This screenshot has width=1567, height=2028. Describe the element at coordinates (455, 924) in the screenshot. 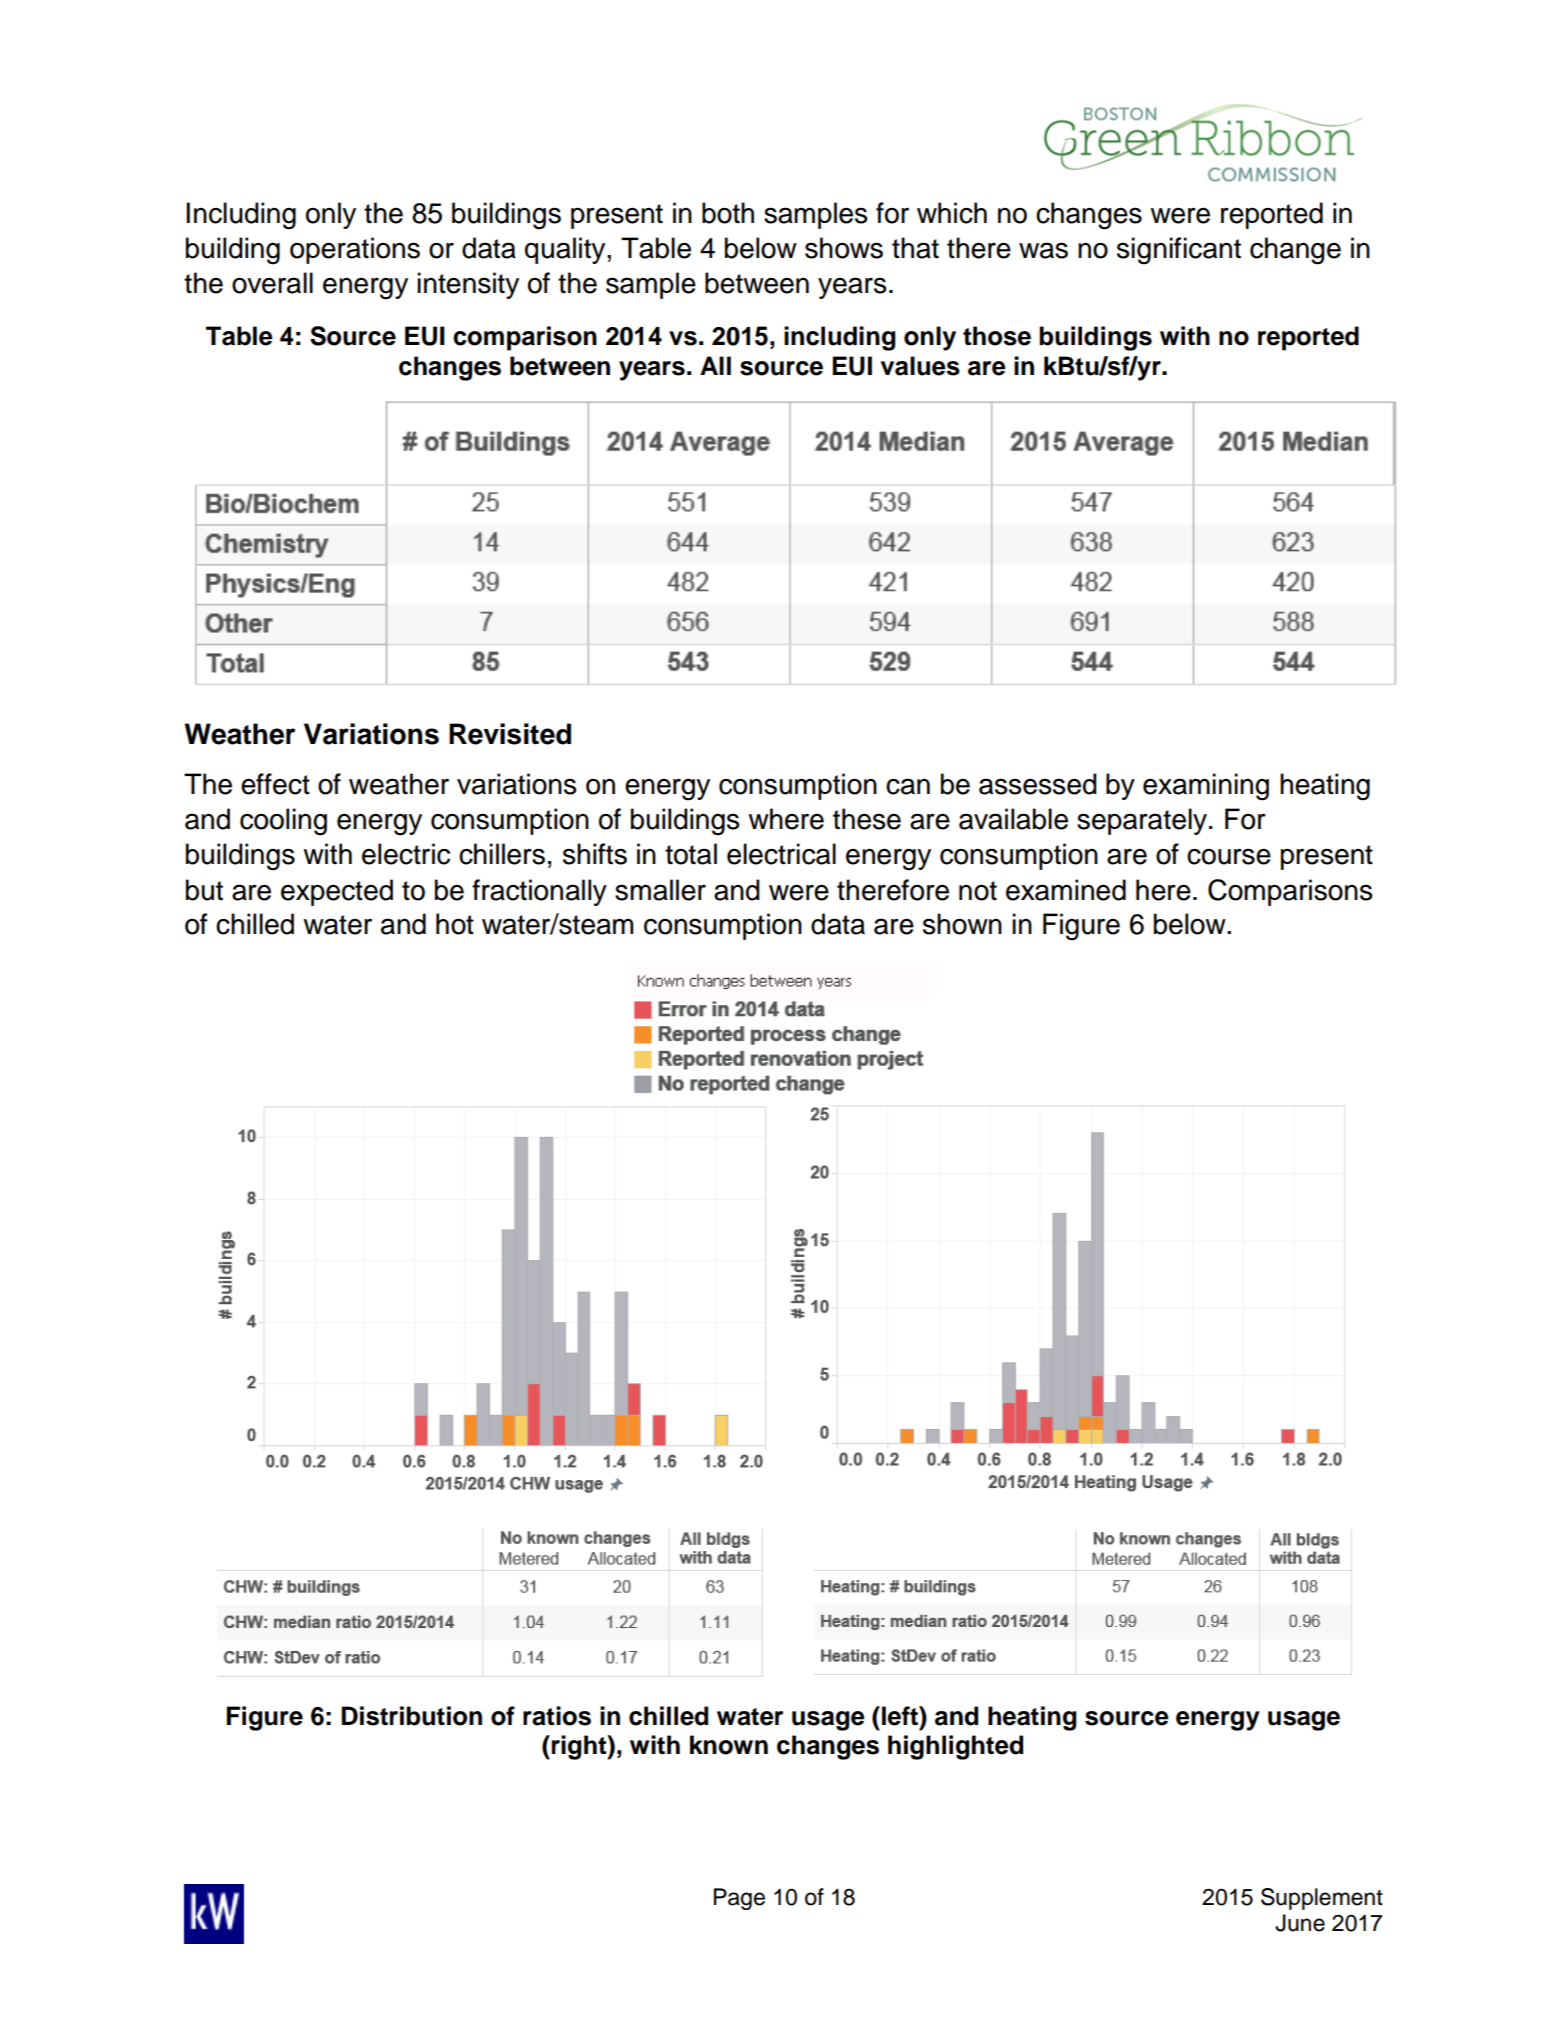

I see `hot` at that location.
